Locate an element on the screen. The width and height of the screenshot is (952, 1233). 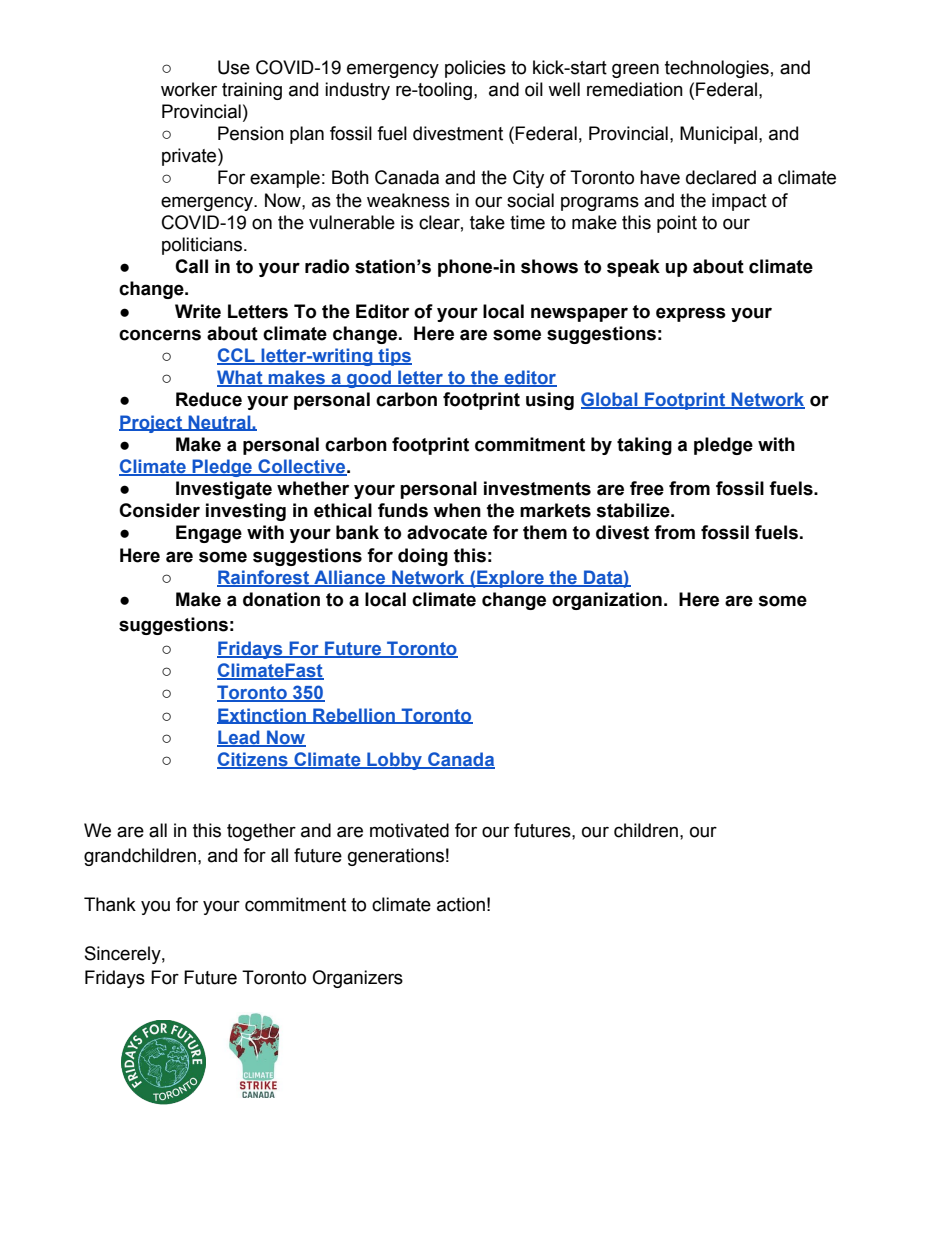
Reduce is located at coordinates (209, 399).
